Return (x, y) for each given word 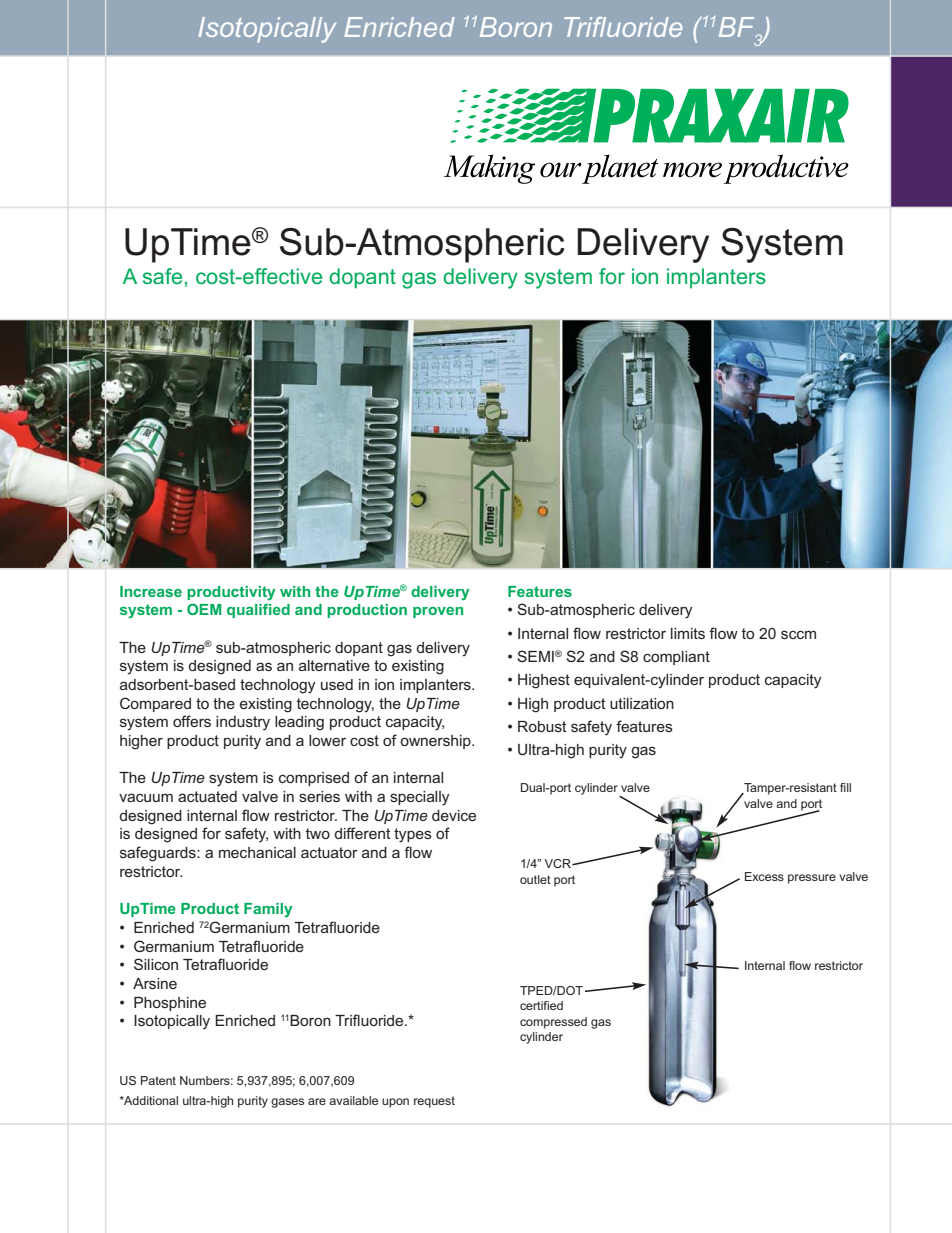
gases (287, 1103)
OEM (204, 609)
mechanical (257, 852)
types (413, 835)
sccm (798, 634)
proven (438, 612)
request (434, 1102)
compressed (553, 1023)
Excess (764, 876)
